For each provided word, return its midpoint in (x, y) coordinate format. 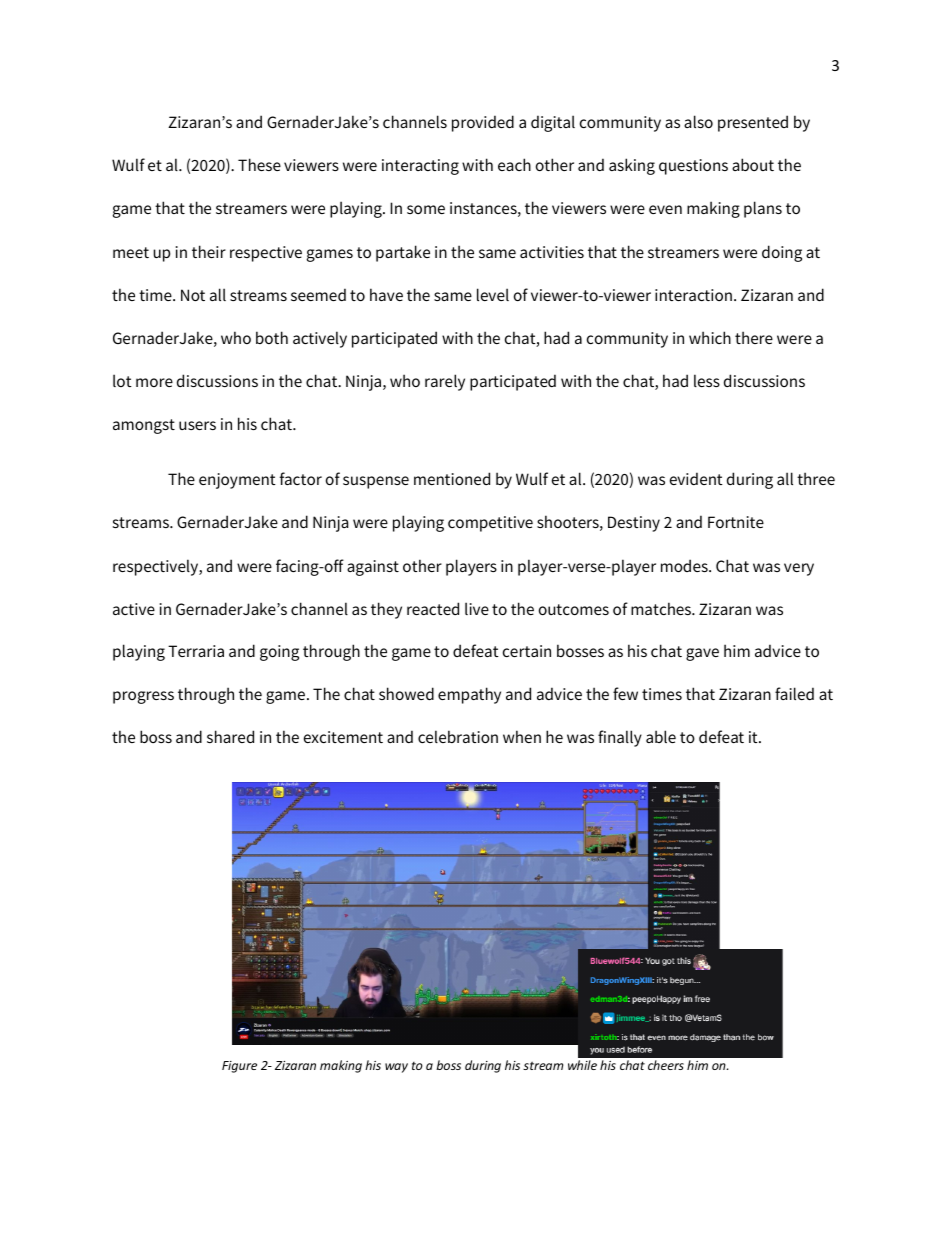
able (661, 736)
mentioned (452, 478)
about (753, 164)
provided (483, 123)
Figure (239, 1067)
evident (696, 478)
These (259, 164)
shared (230, 736)
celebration (458, 736)
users (197, 425)
